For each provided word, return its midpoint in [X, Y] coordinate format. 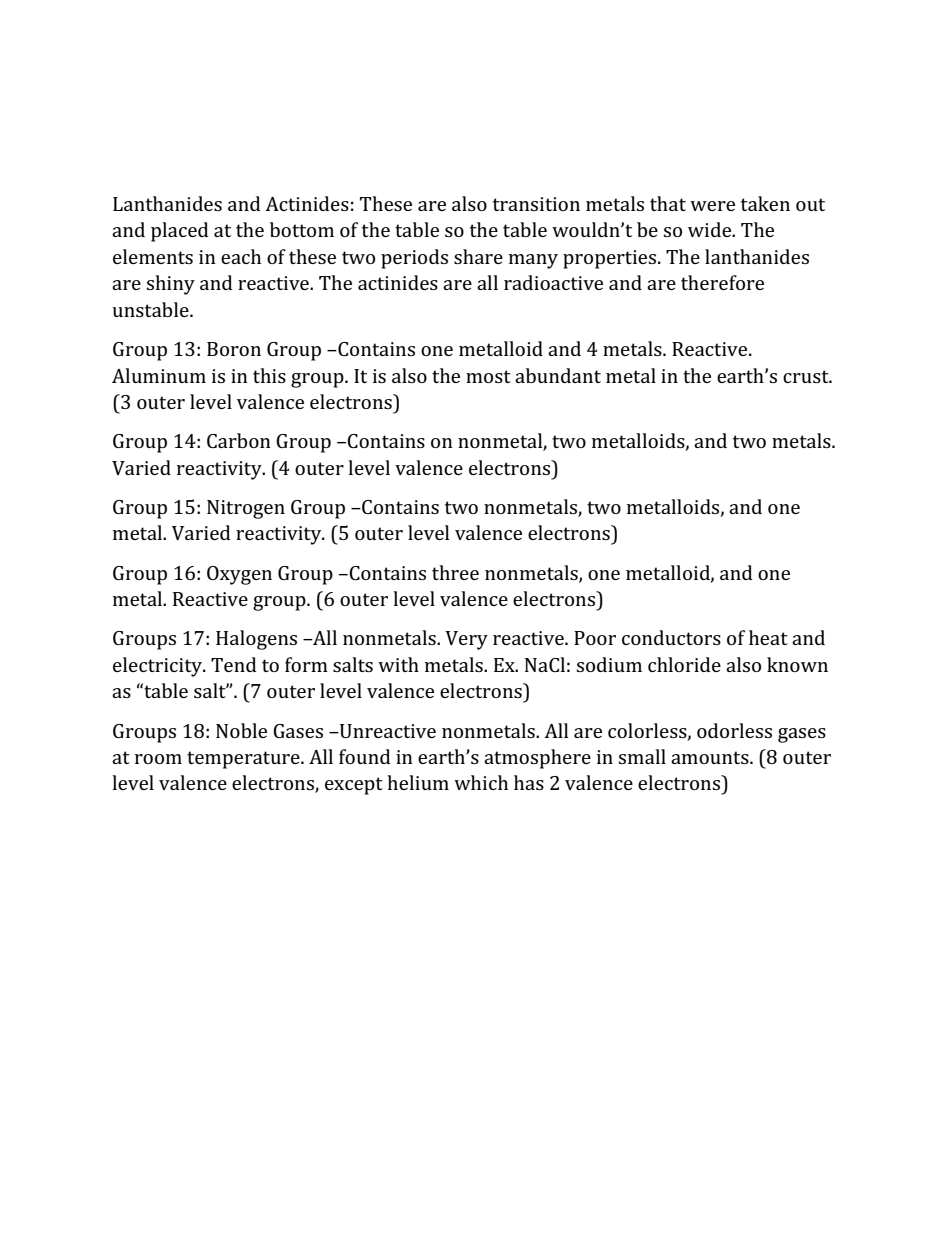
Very [466, 640]
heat [768, 637]
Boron [234, 349]
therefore [722, 282]
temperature [244, 760]
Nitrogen [246, 509]
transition [536, 204]
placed [179, 232]
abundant [558, 375]
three [455, 572]
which [481, 782]
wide [711, 229]
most [488, 376]
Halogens [256, 640]
